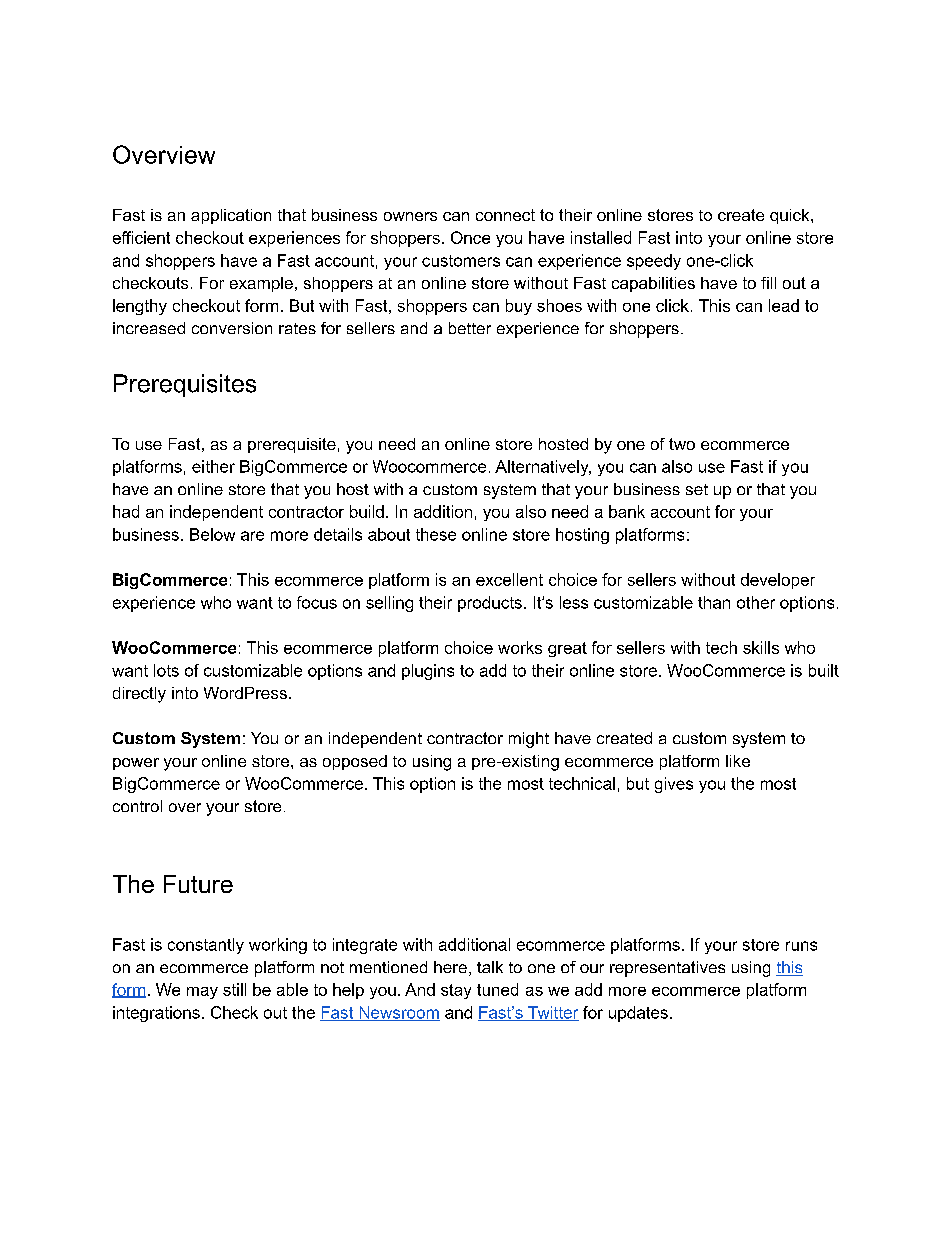 The height and width of the screenshot is (1233, 952). Describe the element at coordinates (791, 216) in the screenshot. I see `quick` at that location.
